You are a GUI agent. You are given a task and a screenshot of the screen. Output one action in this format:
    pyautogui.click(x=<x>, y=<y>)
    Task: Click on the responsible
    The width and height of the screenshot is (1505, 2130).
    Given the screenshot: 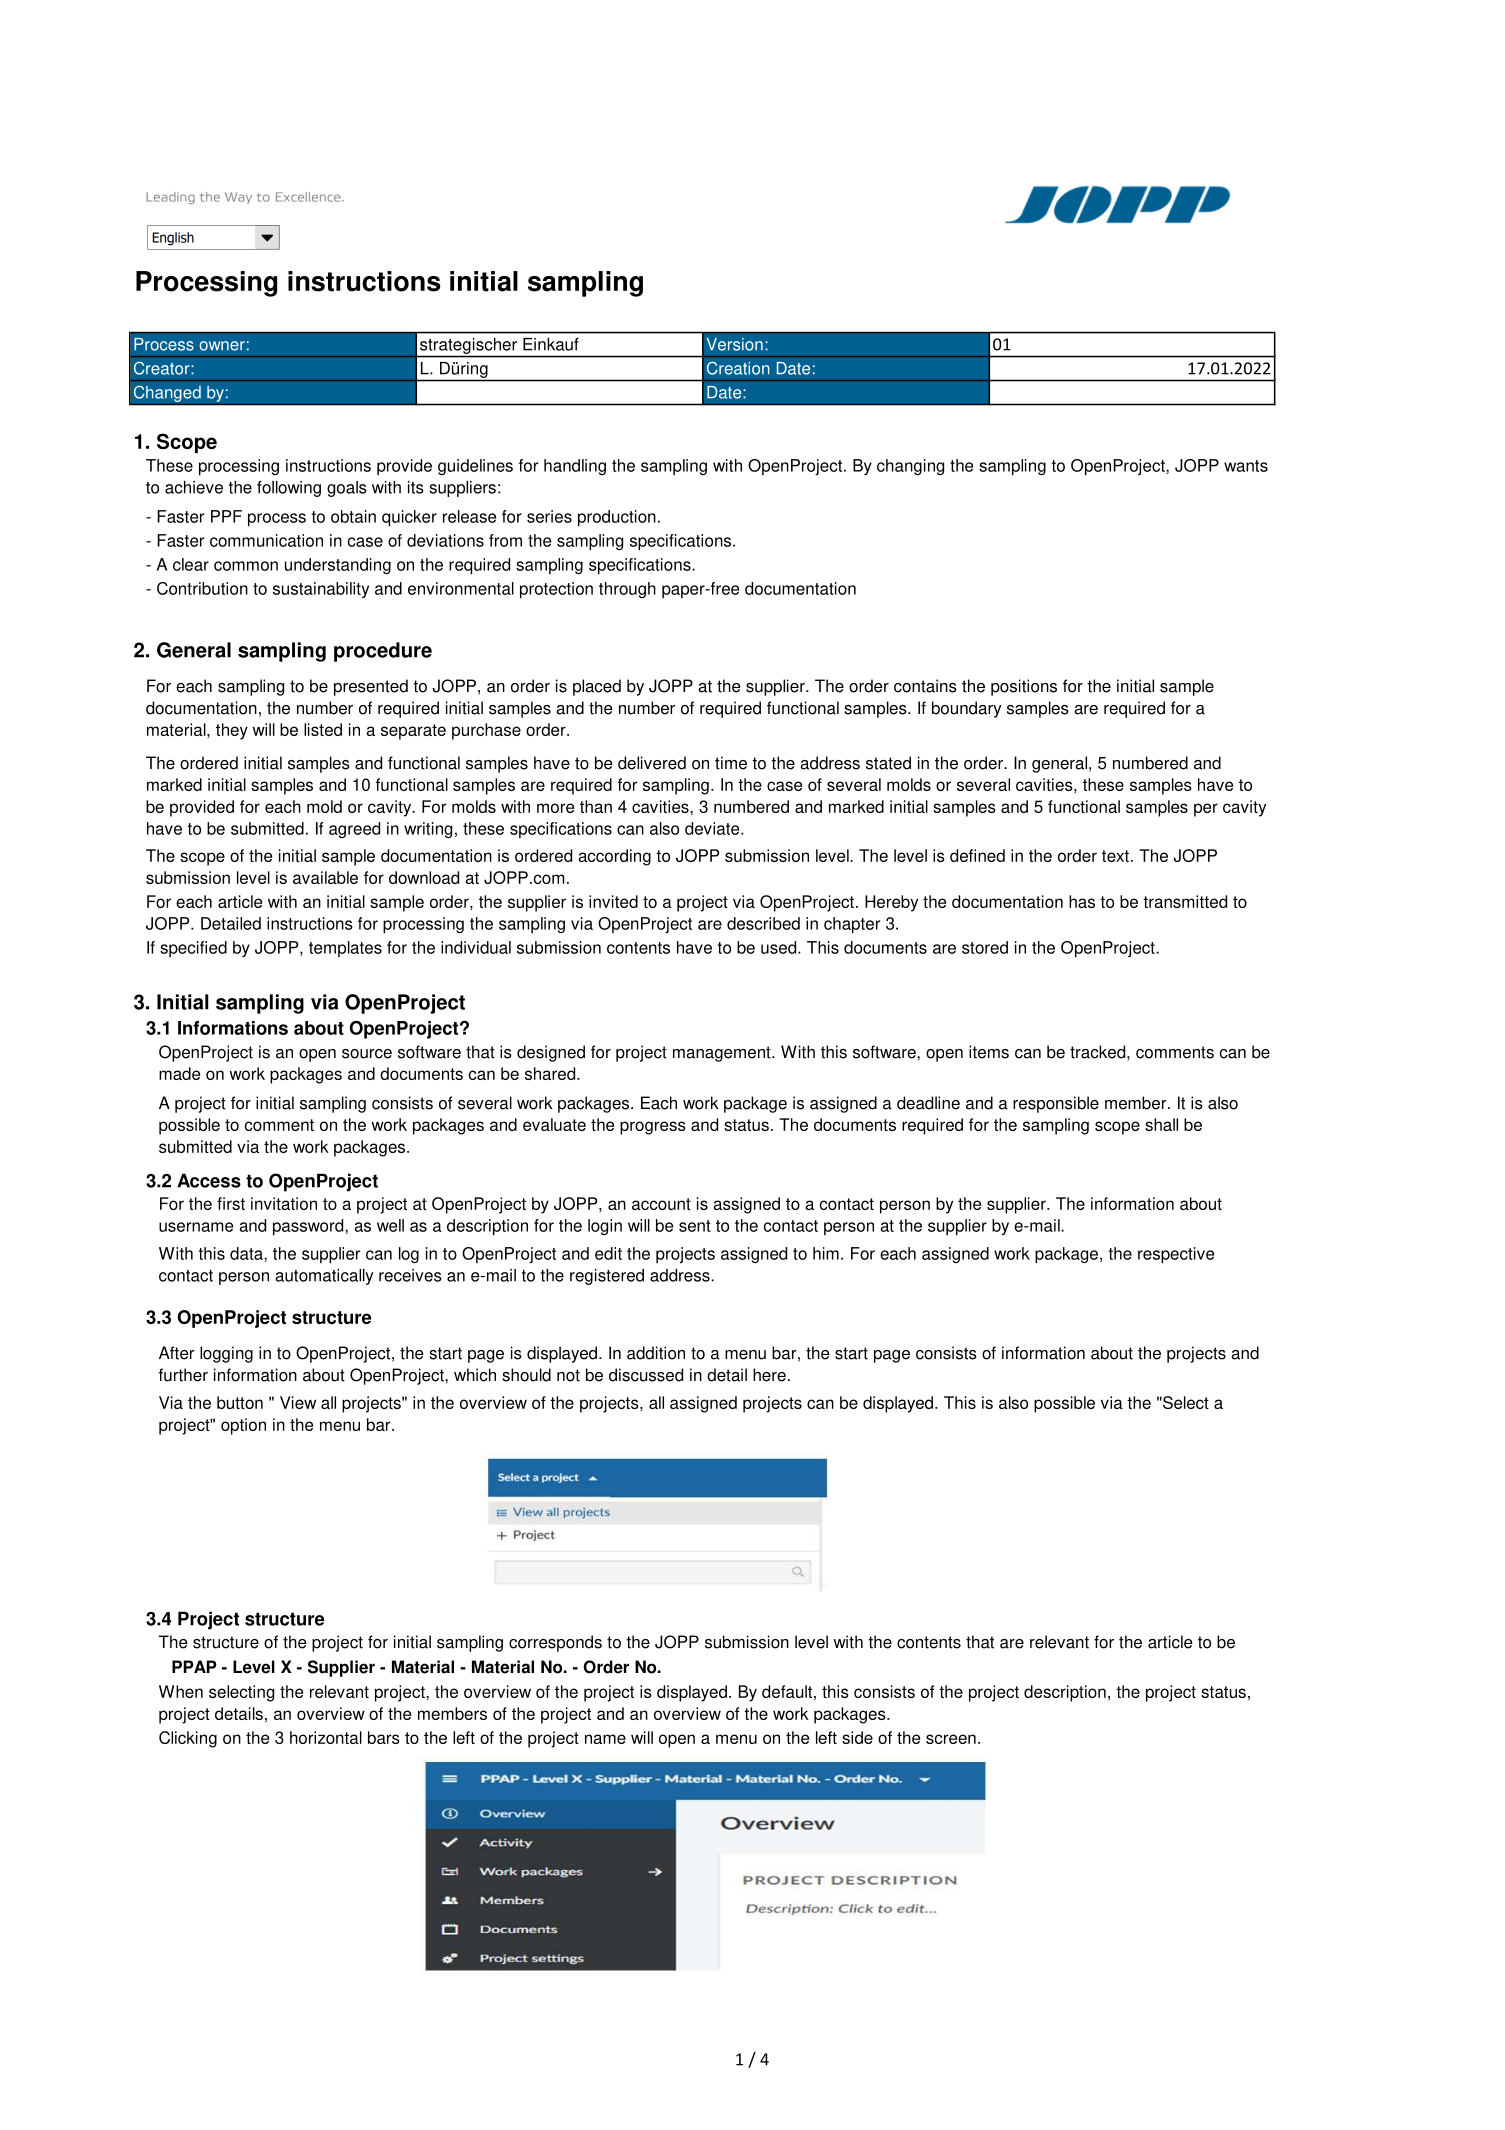 What is the action you would take?
    pyautogui.click(x=1056, y=1104)
